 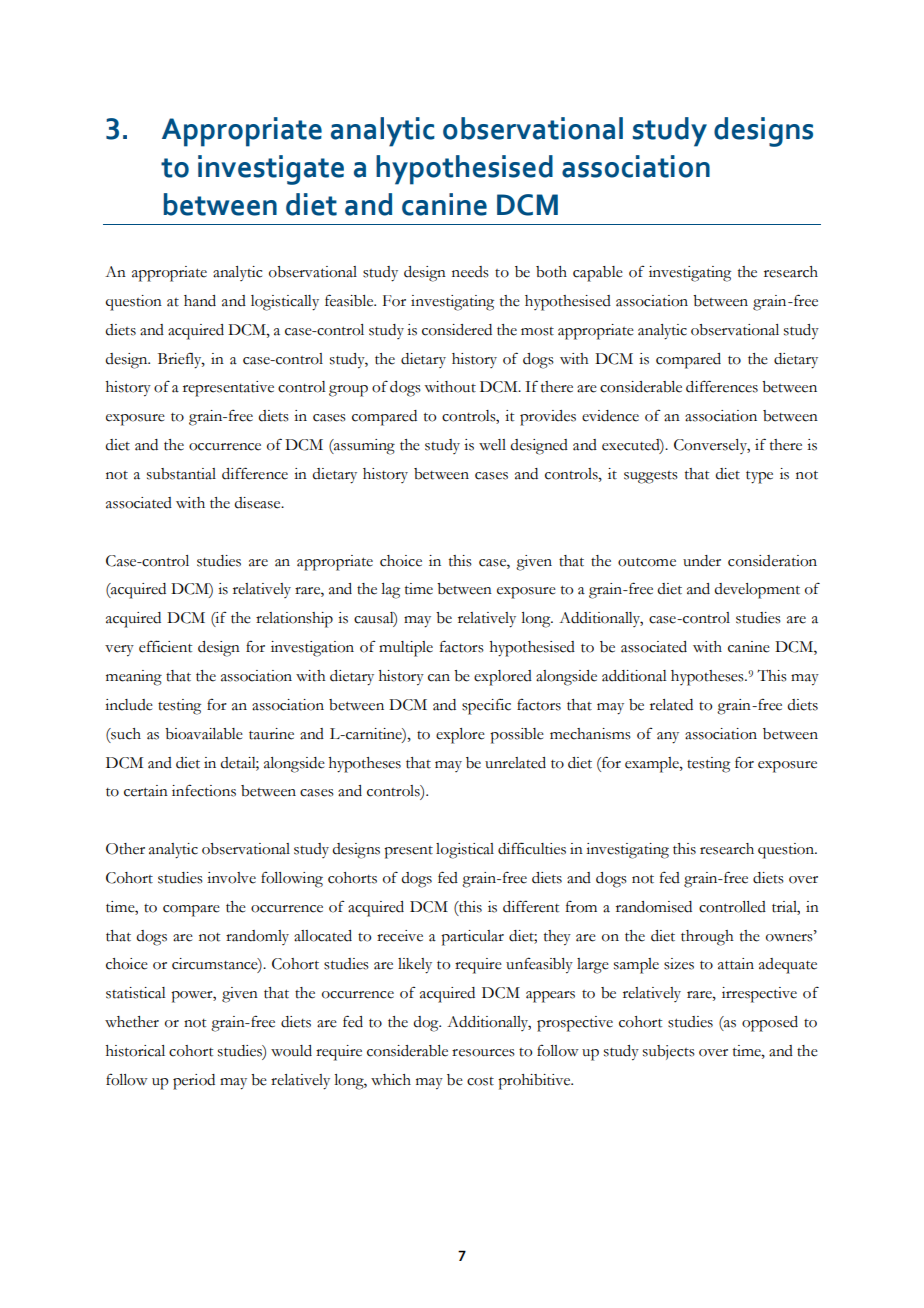 I want to click on infections, so click(x=204, y=790).
